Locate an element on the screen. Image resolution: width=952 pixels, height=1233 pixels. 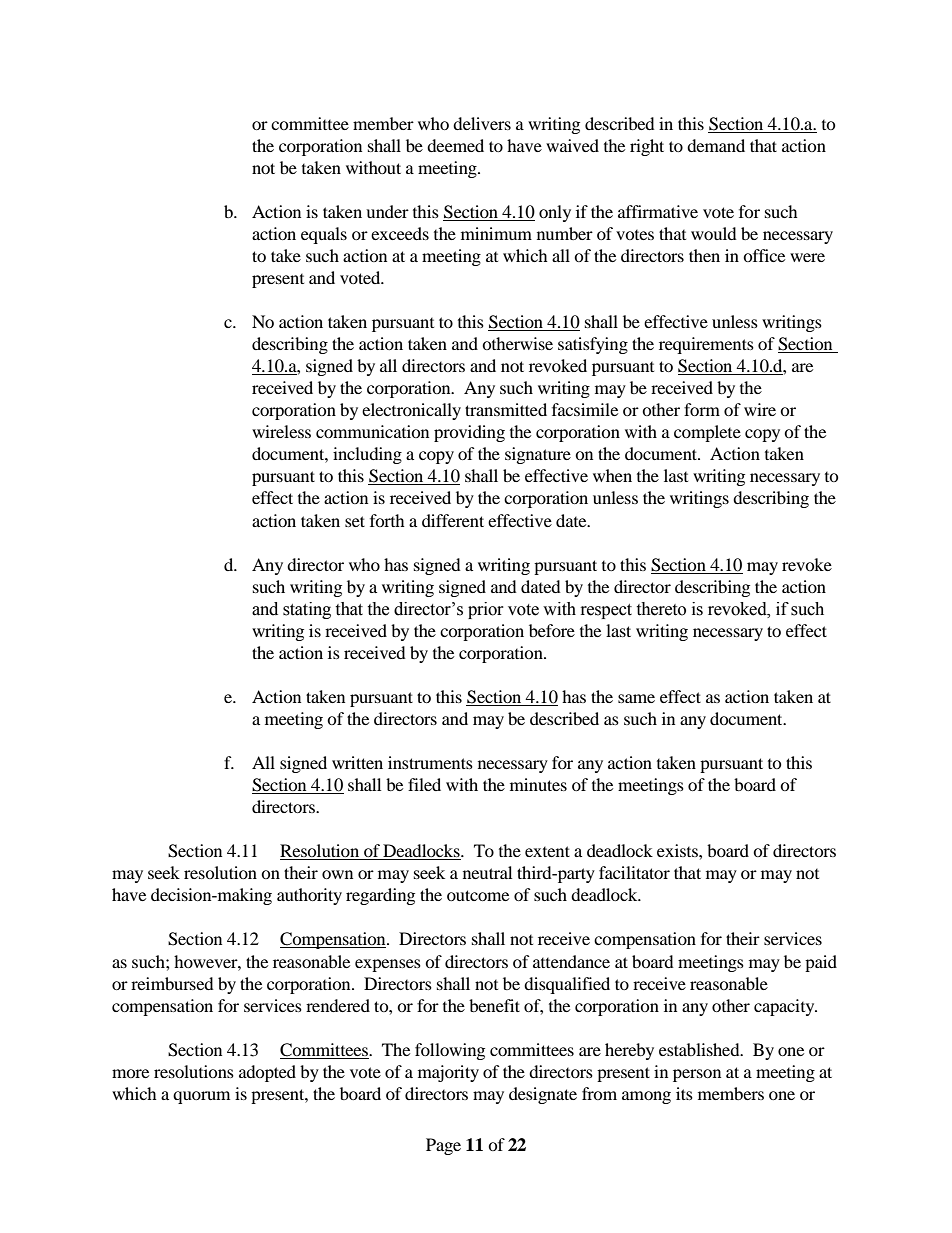
demand is located at coordinates (716, 145).
